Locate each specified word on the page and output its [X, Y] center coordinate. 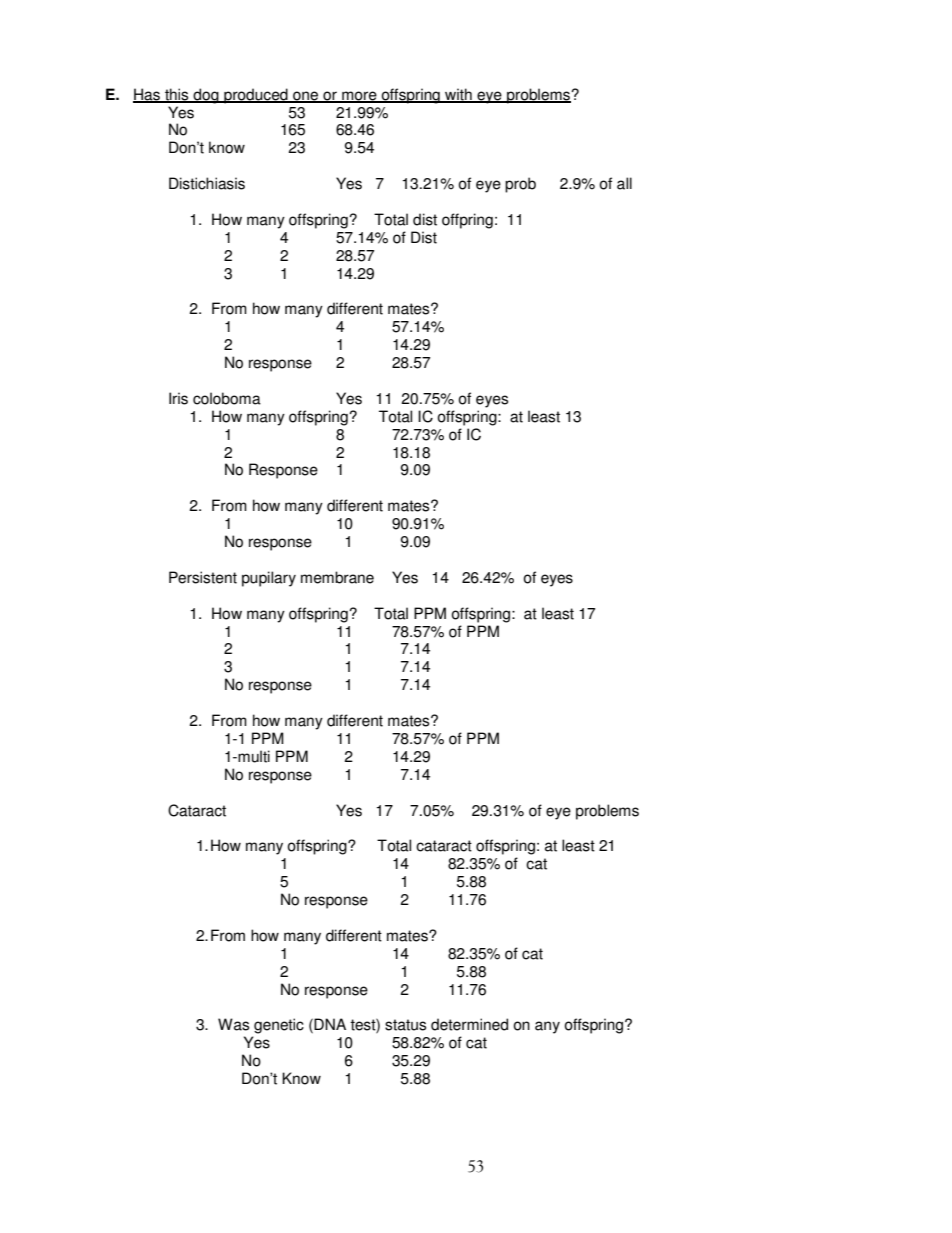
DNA [330, 1024]
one [306, 96]
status [405, 1025]
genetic [279, 1026]
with [458, 95]
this [177, 95]
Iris [178, 398]
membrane [337, 577]
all [624, 183]
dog [206, 96]
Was [233, 1024]
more [359, 96]
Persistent [203, 577]
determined [469, 1024]
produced [256, 96]
